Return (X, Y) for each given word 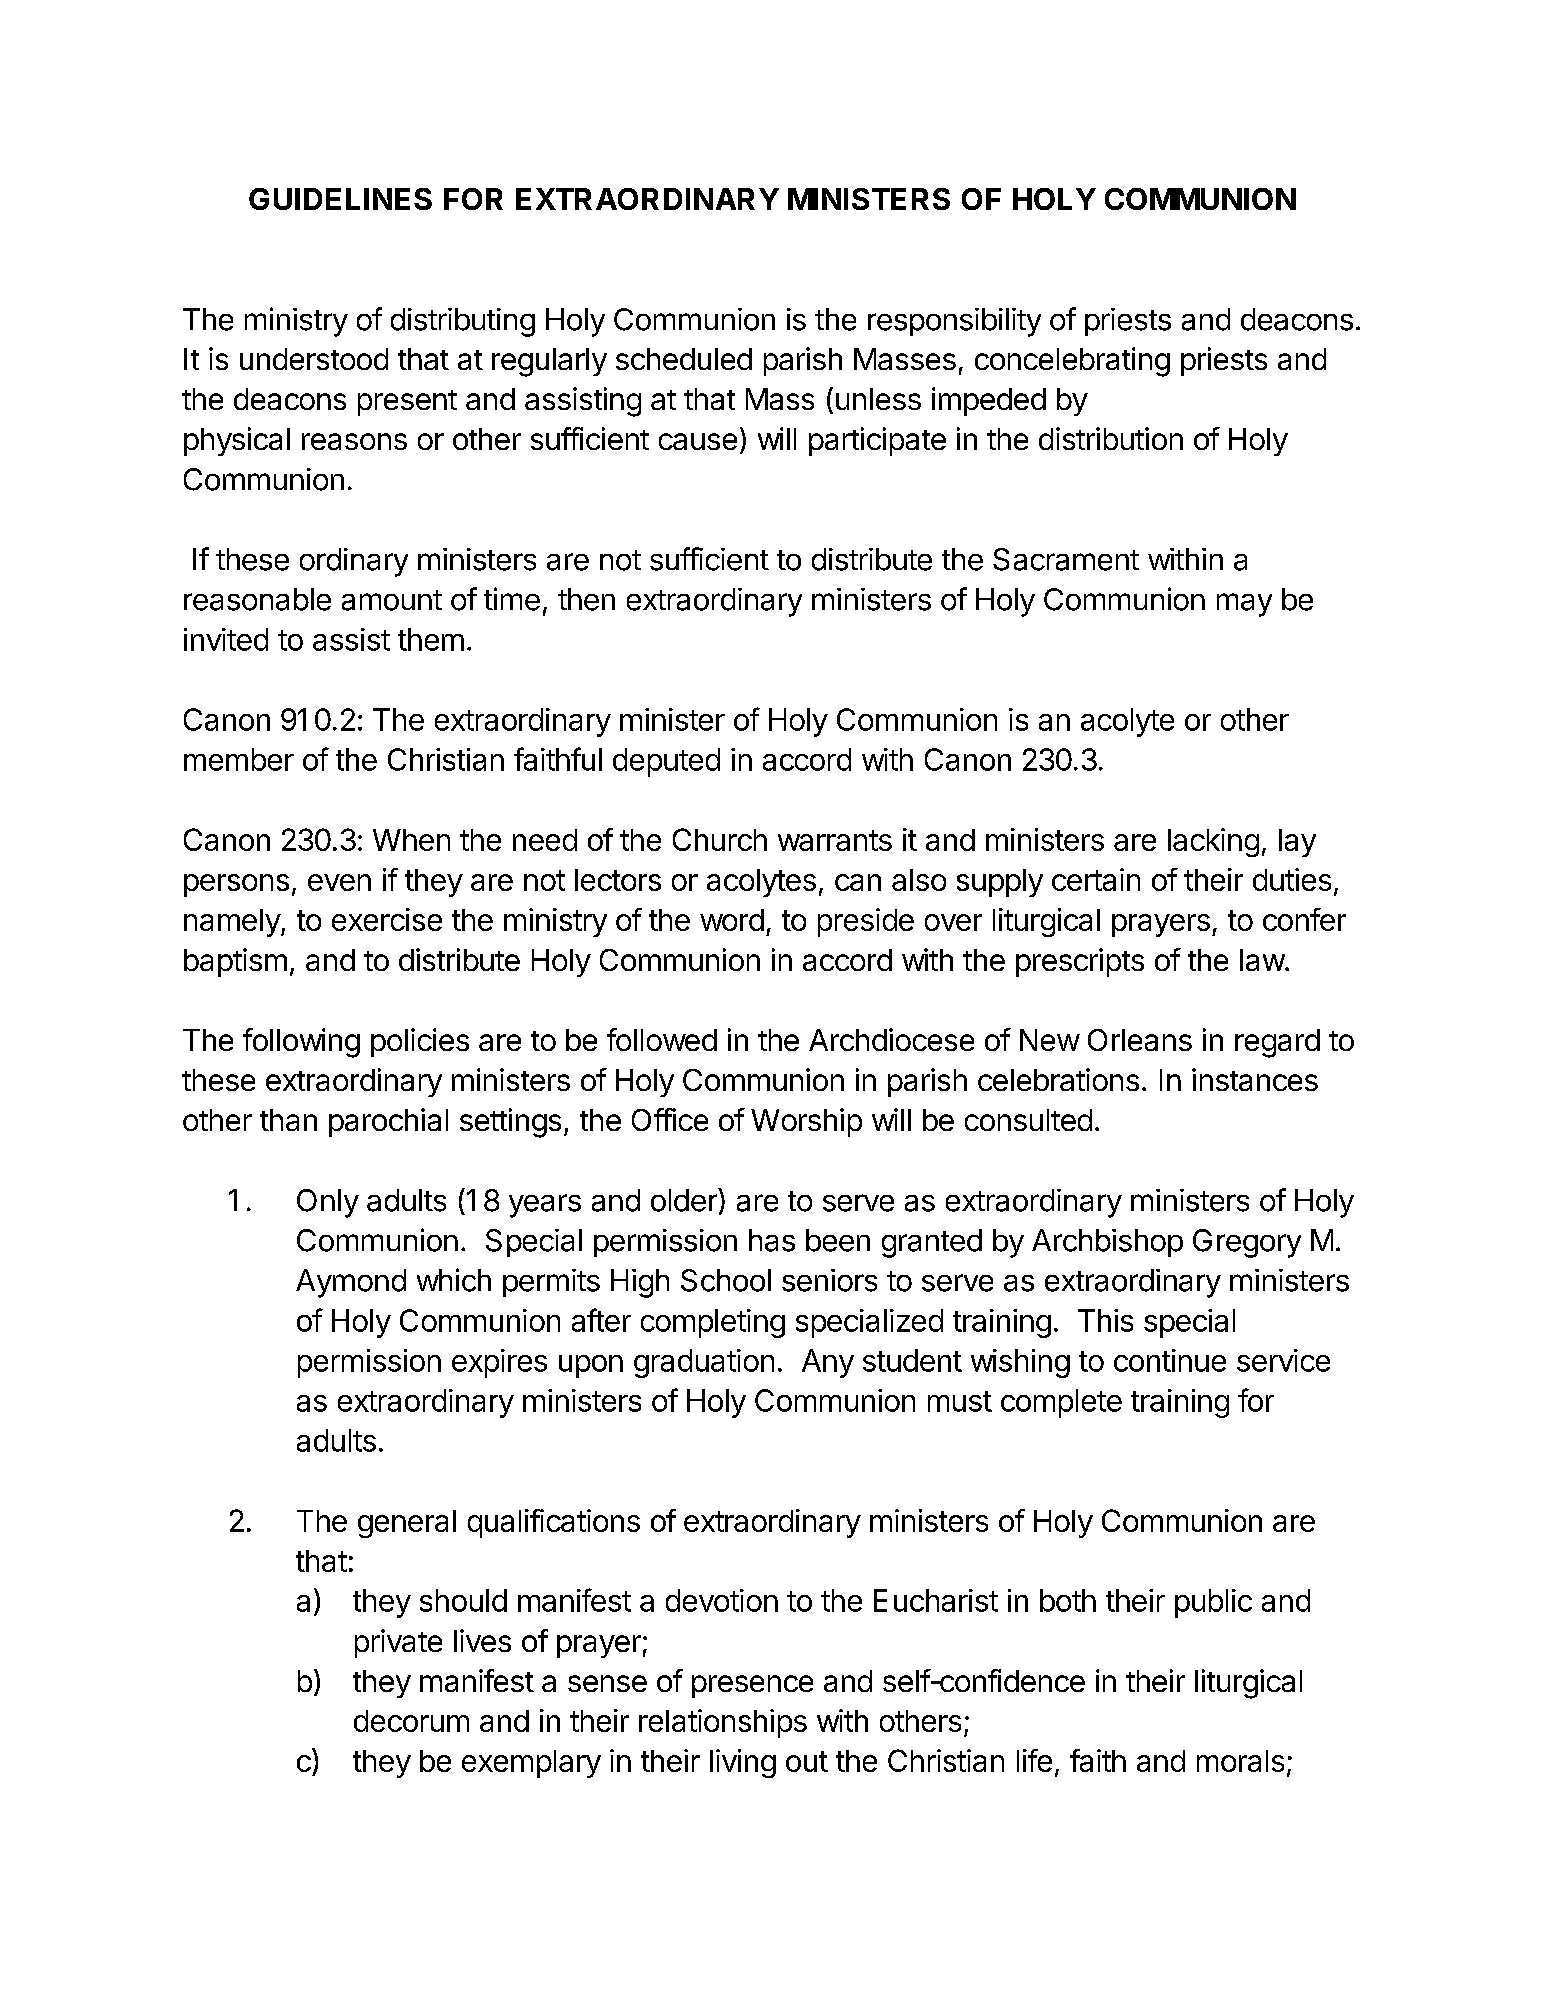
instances (1255, 1079)
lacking (1213, 842)
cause (698, 441)
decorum (411, 1721)
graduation (704, 1363)
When (411, 840)
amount (392, 600)
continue (1170, 1360)
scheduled (684, 359)
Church (720, 839)
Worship (806, 1122)
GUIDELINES (340, 199)
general (407, 1524)
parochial (388, 1122)
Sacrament (1066, 559)
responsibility (954, 322)
